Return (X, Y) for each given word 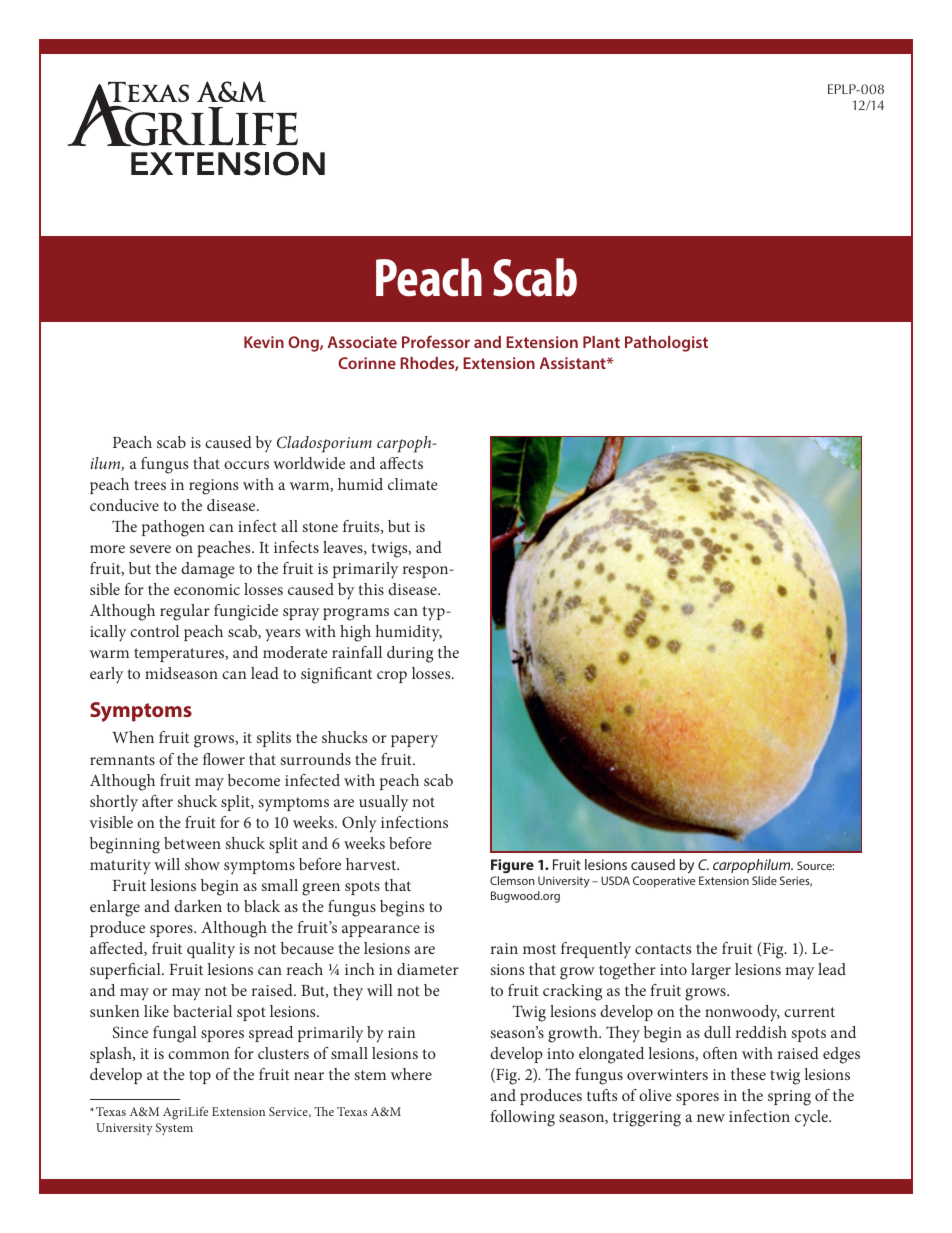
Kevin (264, 342)
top (200, 1077)
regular (185, 612)
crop (392, 677)
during (410, 654)
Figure (512, 868)
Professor (436, 341)
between (192, 843)
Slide (764, 880)
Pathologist (666, 344)
